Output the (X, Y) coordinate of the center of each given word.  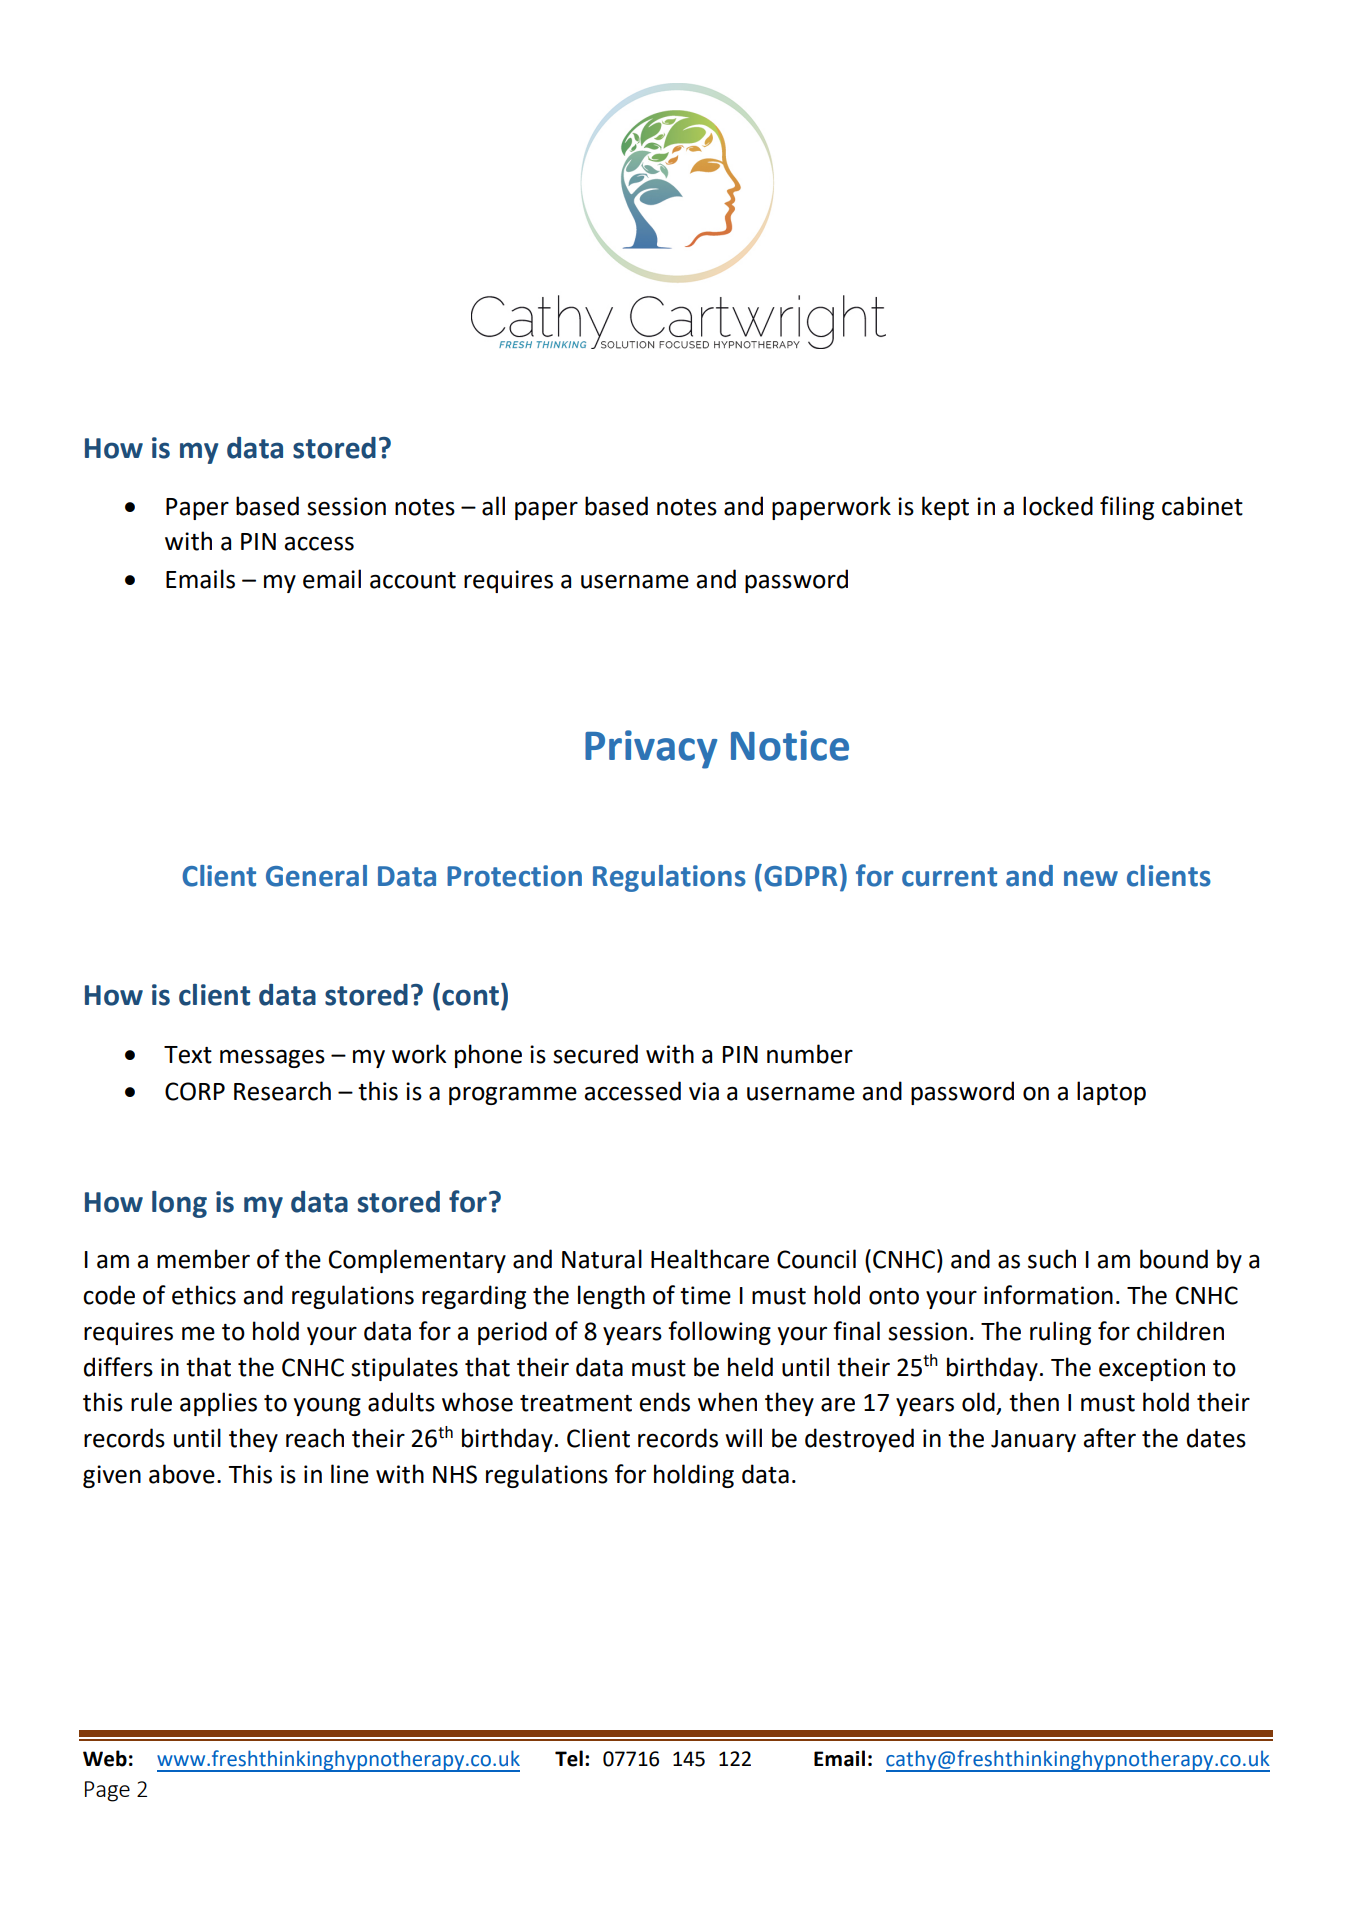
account (413, 580)
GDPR (801, 876)
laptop (1111, 1093)
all (493, 506)
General (316, 876)
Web (105, 1758)
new (1091, 879)
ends (664, 1402)
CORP (195, 1091)
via (704, 1091)
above (182, 1474)
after (1109, 1438)
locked (1058, 506)
